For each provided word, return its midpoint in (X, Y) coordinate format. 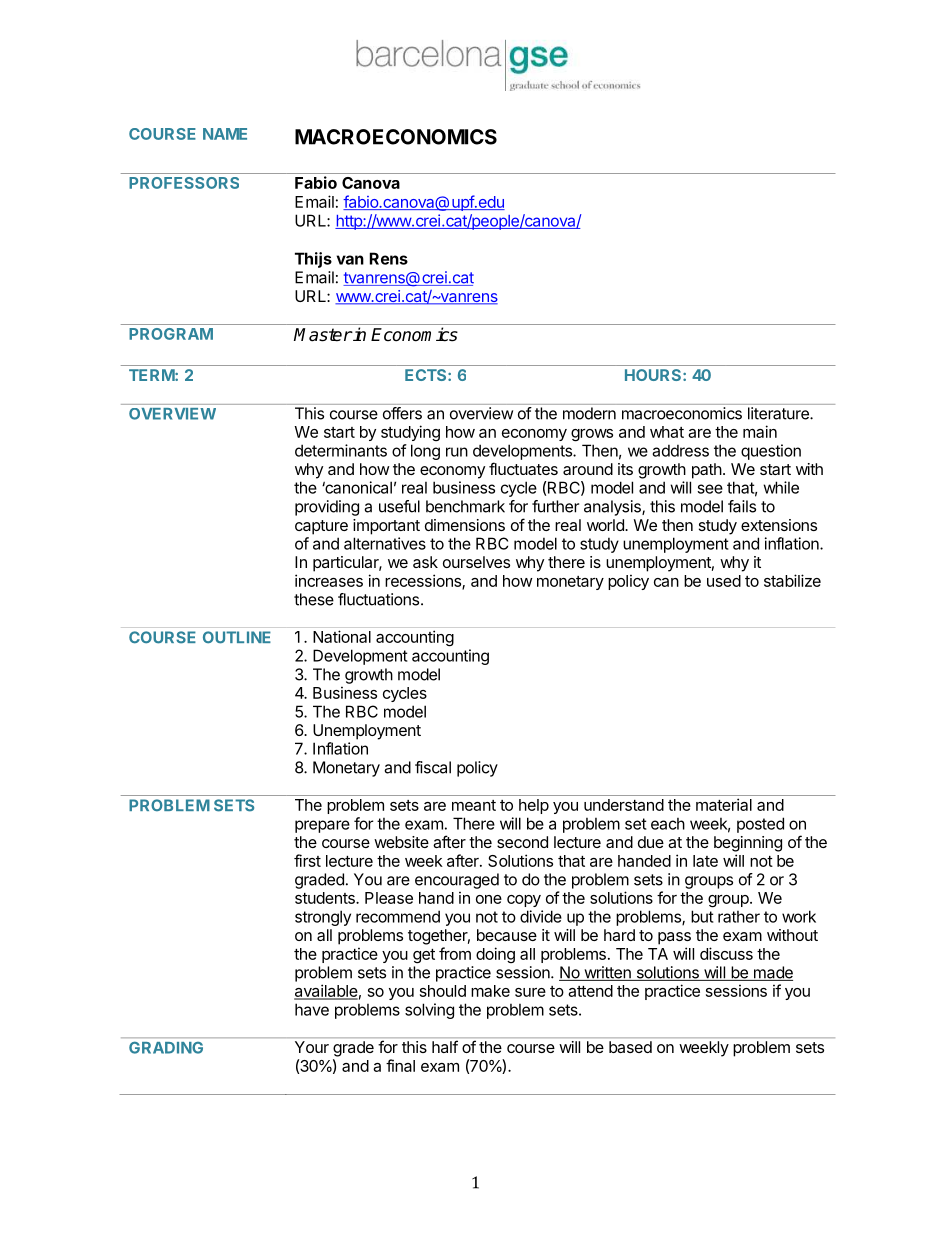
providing (327, 508)
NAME (225, 134)
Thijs (313, 260)
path (707, 471)
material (724, 804)
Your (312, 1047)
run (457, 452)
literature (779, 413)
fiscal (433, 767)
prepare (322, 826)
